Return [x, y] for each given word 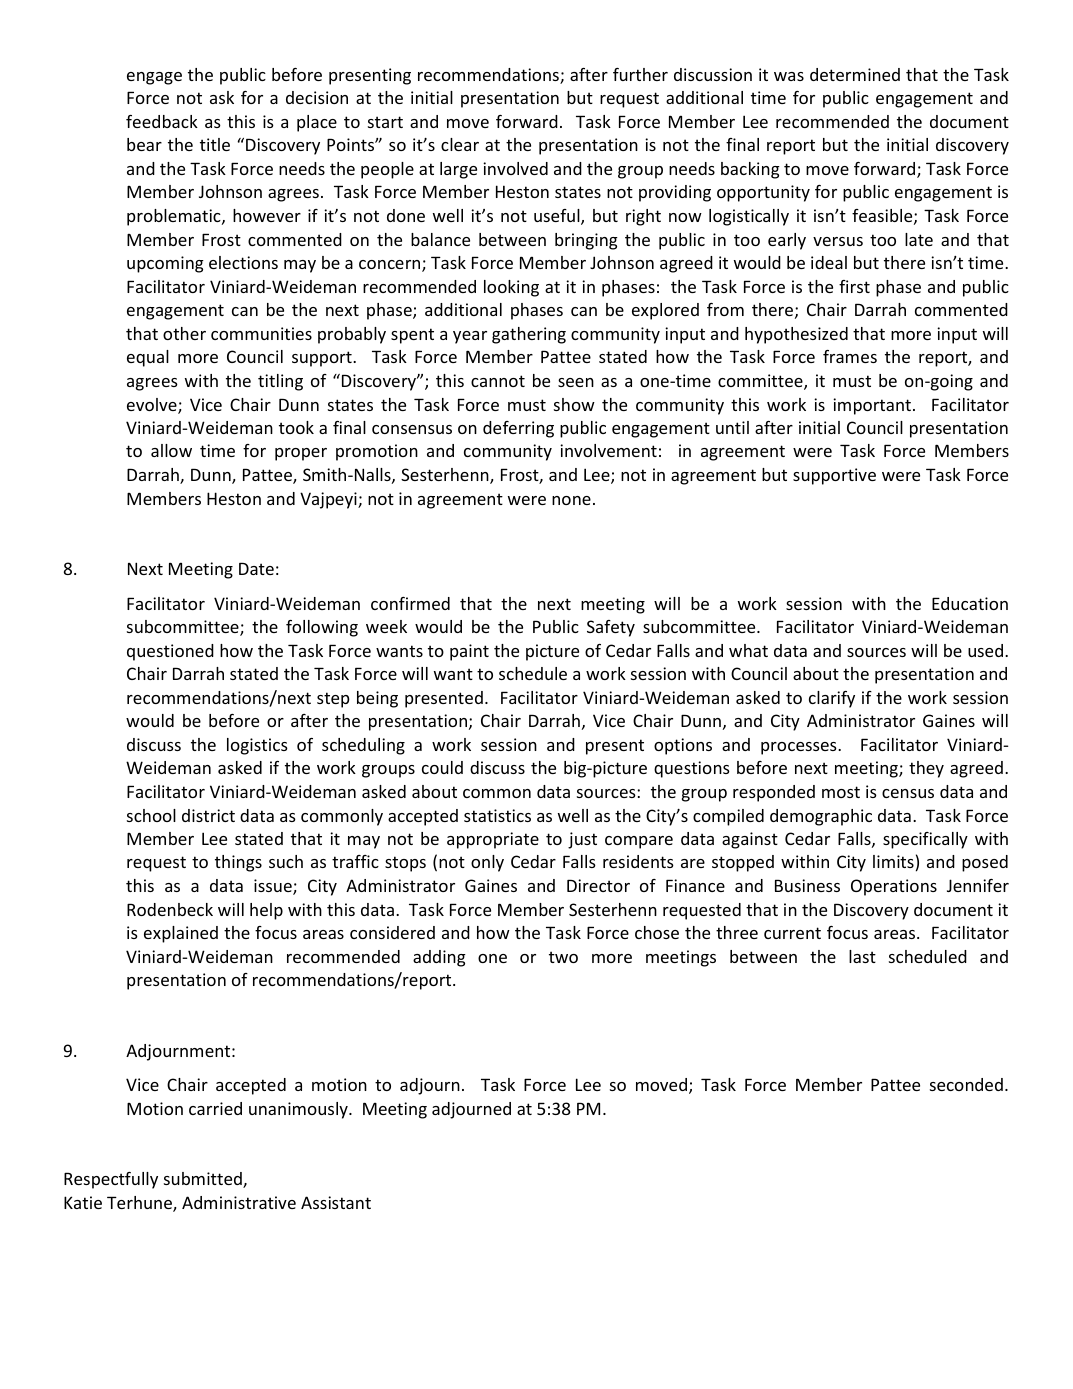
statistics [497, 815]
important [873, 406]
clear [460, 144]
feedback [162, 121]
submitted [204, 1180]
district [208, 815]
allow [171, 450]
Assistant [336, 1202]
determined [855, 74]
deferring [518, 429]
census [908, 793]
